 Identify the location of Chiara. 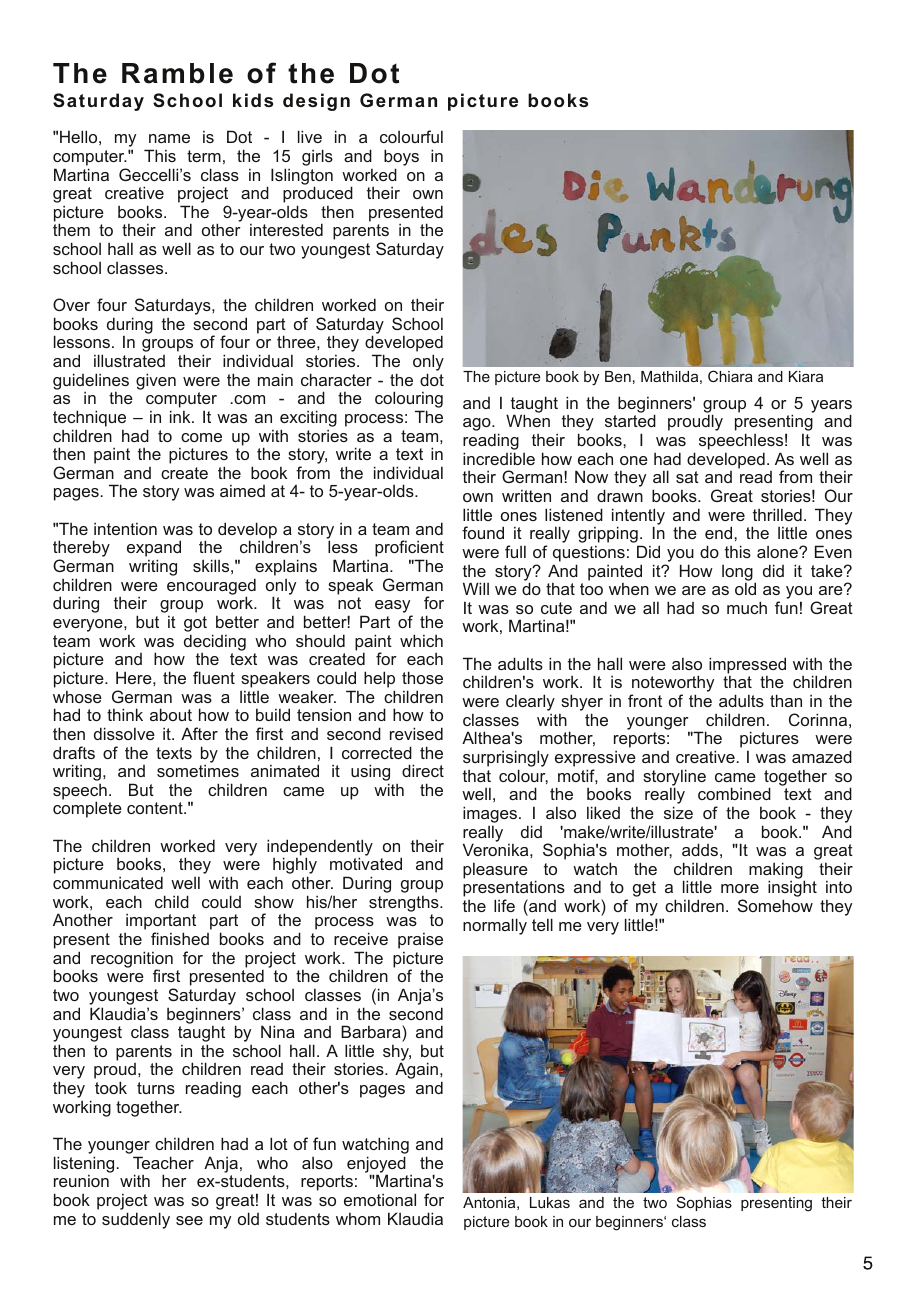
(730, 376).
